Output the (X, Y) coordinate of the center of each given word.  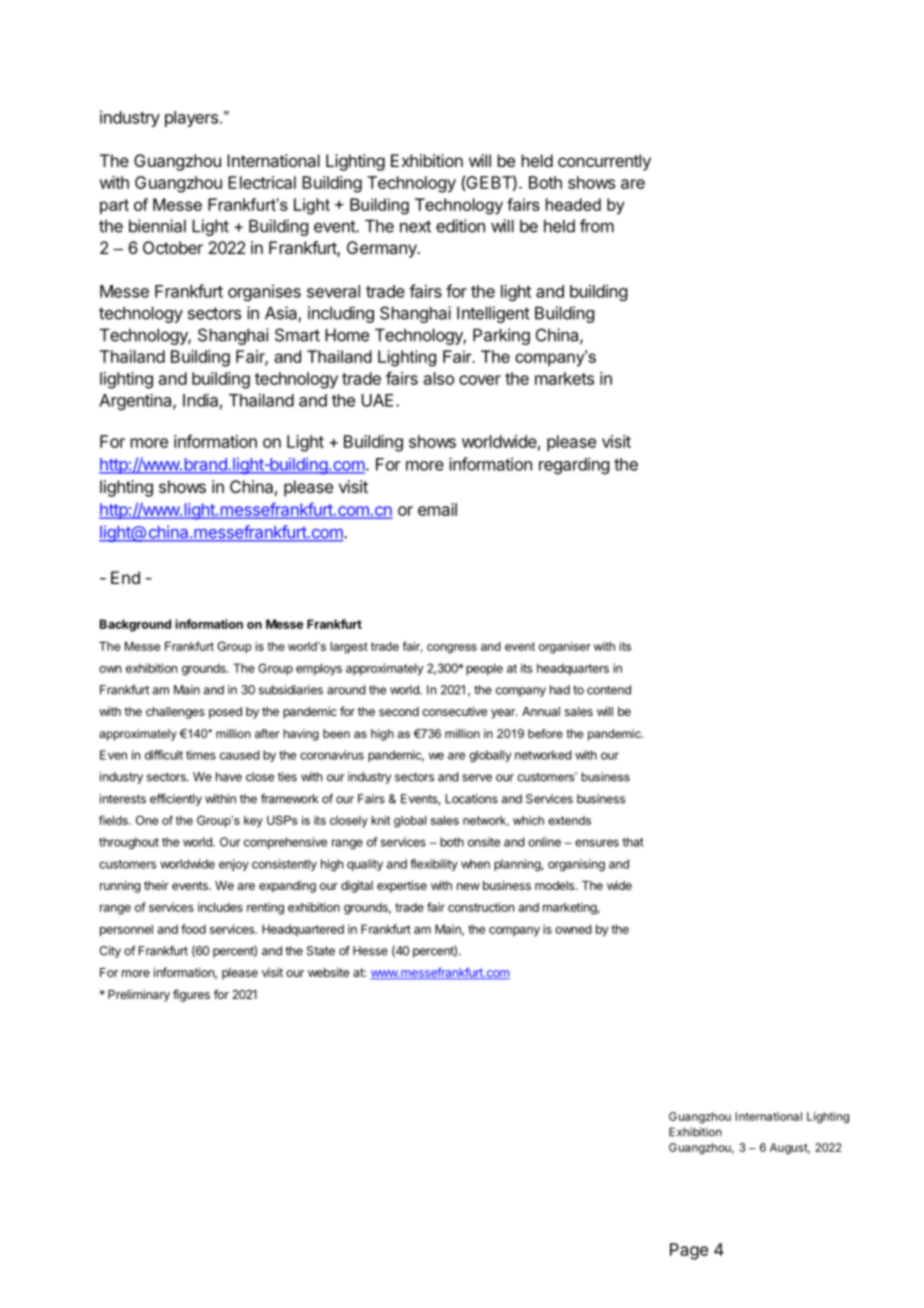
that (633, 842)
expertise (402, 886)
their (156, 885)
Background (135, 625)
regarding (574, 465)
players (191, 119)
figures (191, 995)
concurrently (604, 162)
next (415, 226)
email (437, 509)
